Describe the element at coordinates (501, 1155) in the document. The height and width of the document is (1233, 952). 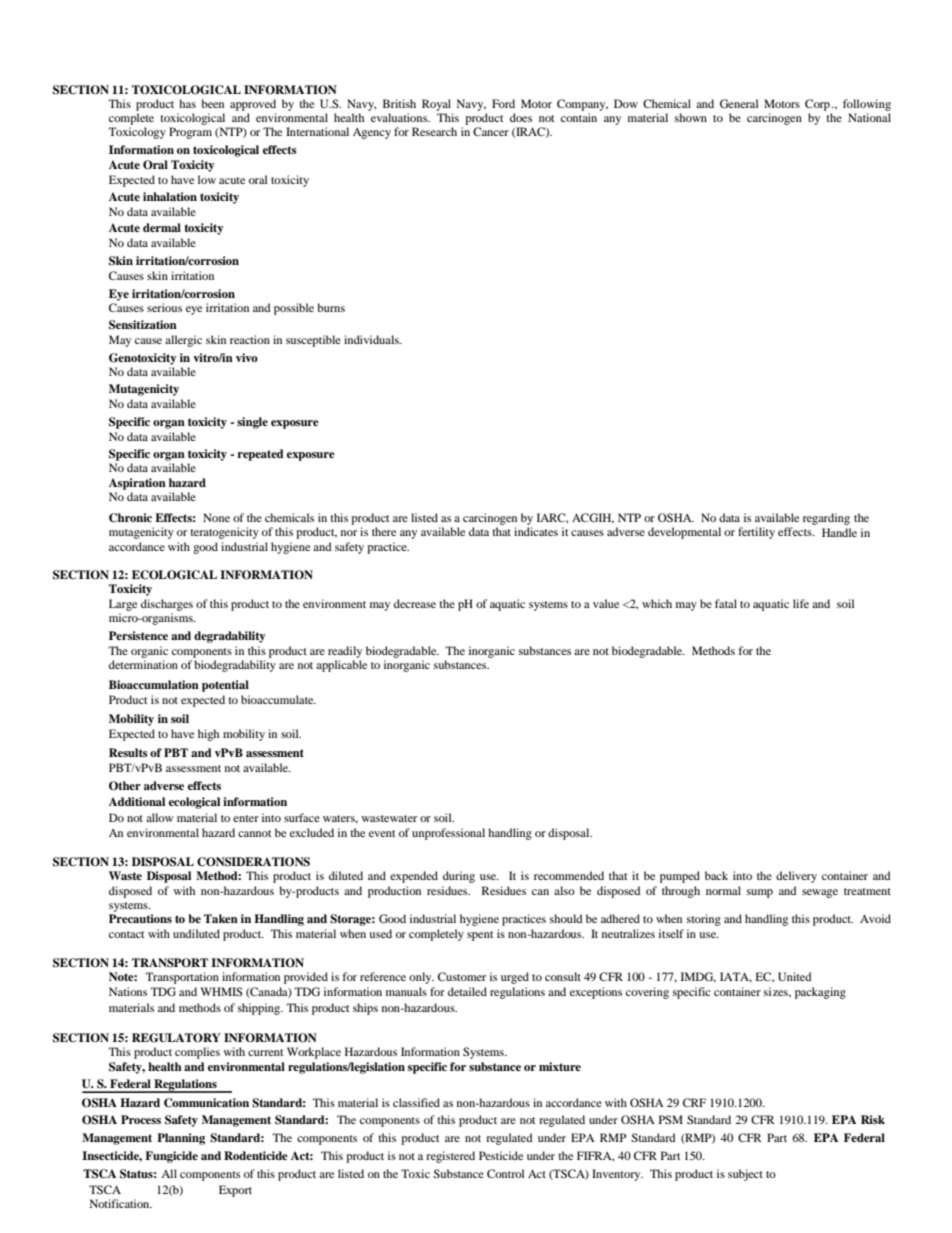
I see `Pesticide` at that location.
